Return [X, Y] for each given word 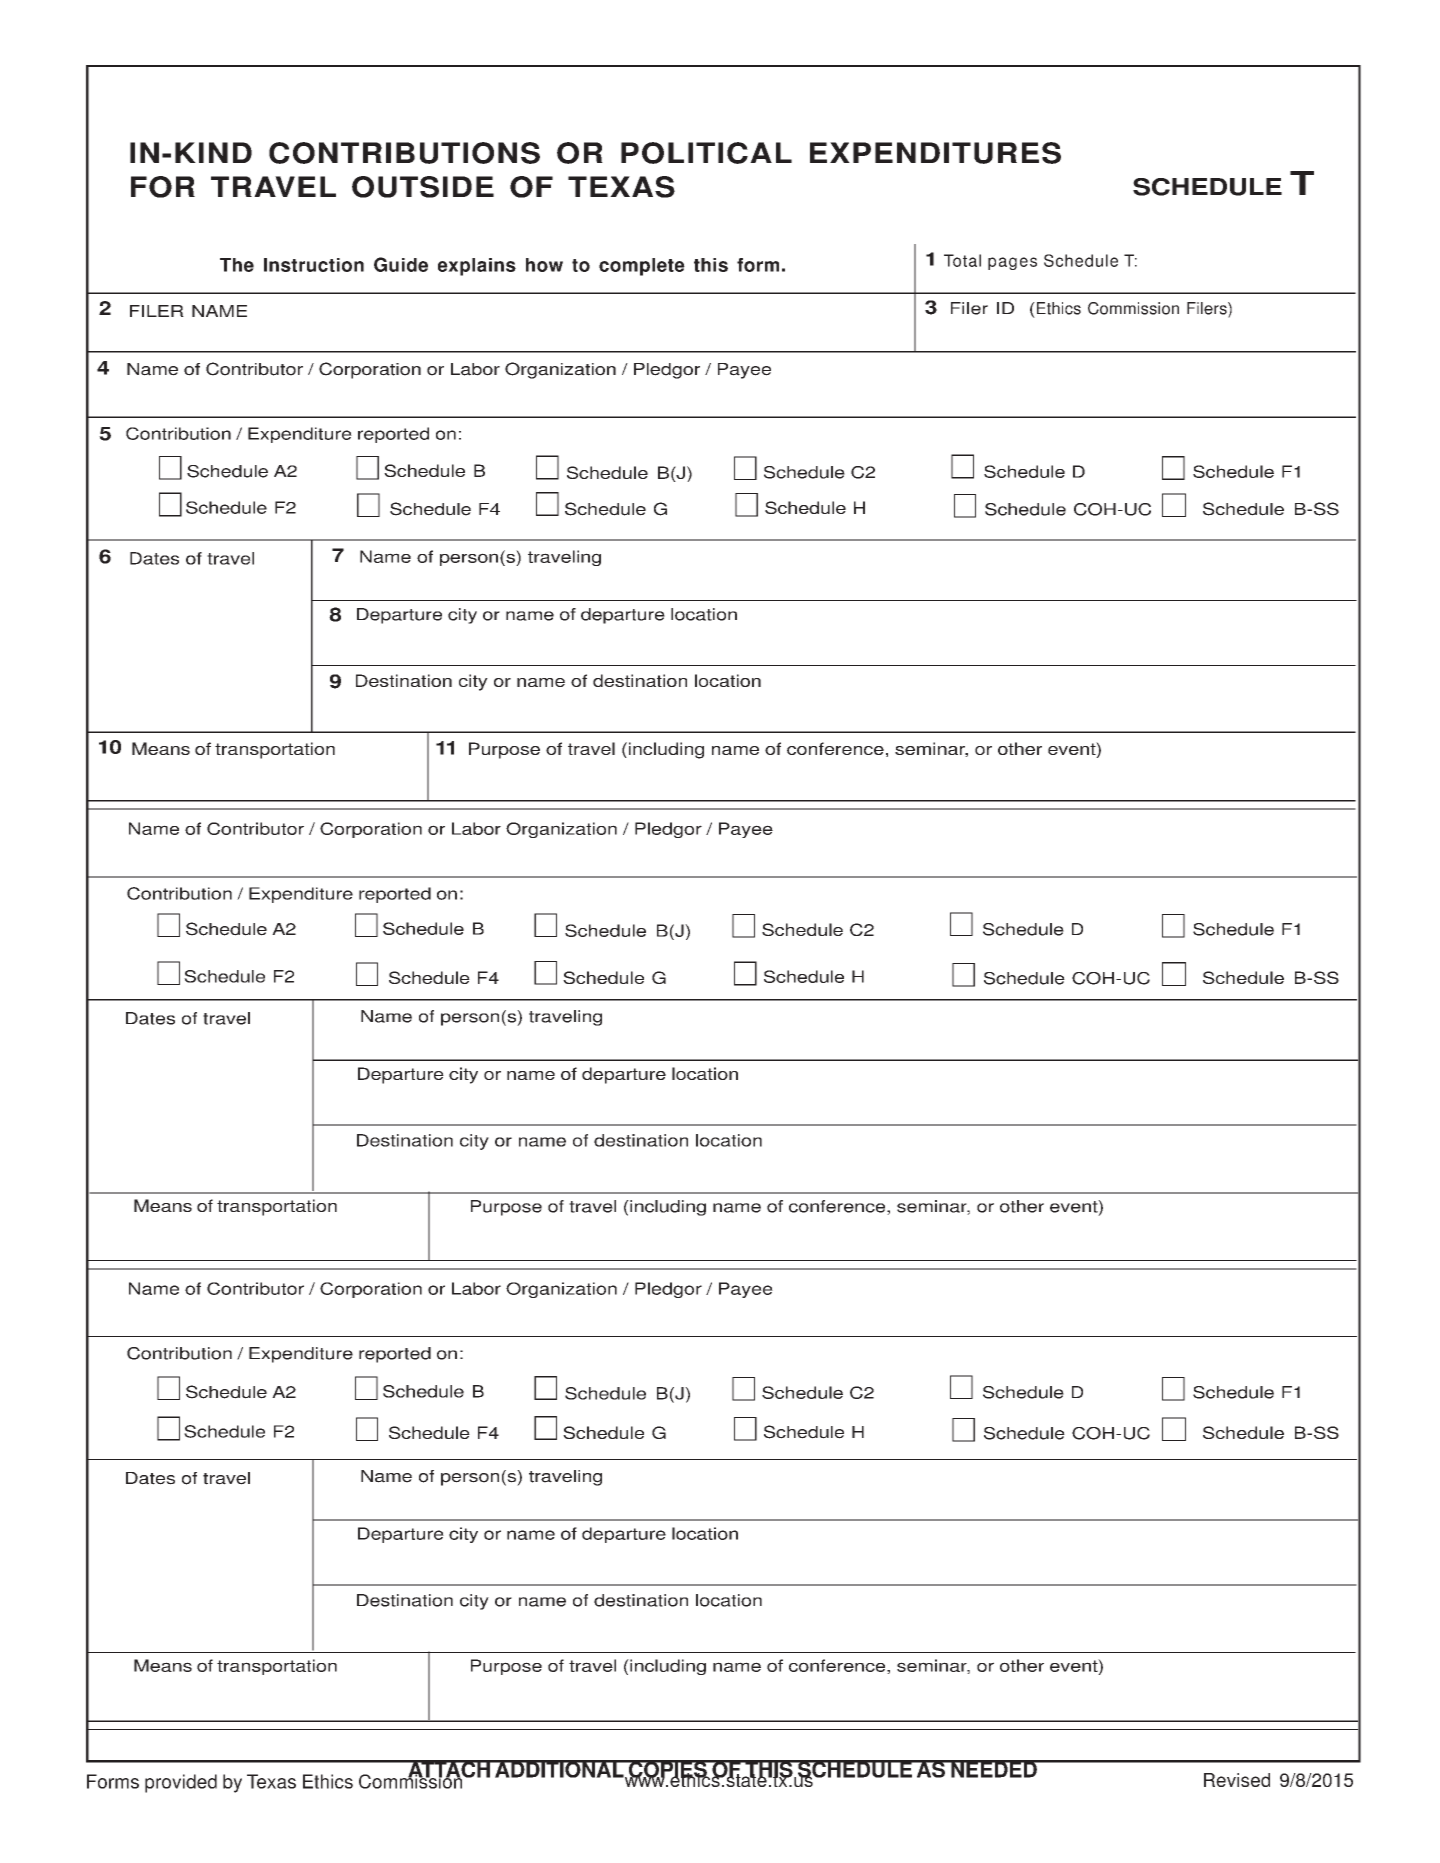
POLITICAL [706, 153]
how [544, 265]
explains [477, 267]
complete [642, 267]
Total [962, 260]
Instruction [314, 265]
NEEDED [994, 1769]
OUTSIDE [423, 187]
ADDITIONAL [559, 1769]
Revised [1237, 1780]
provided [181, 1783]
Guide [401, 264]
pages [1012, 263]
